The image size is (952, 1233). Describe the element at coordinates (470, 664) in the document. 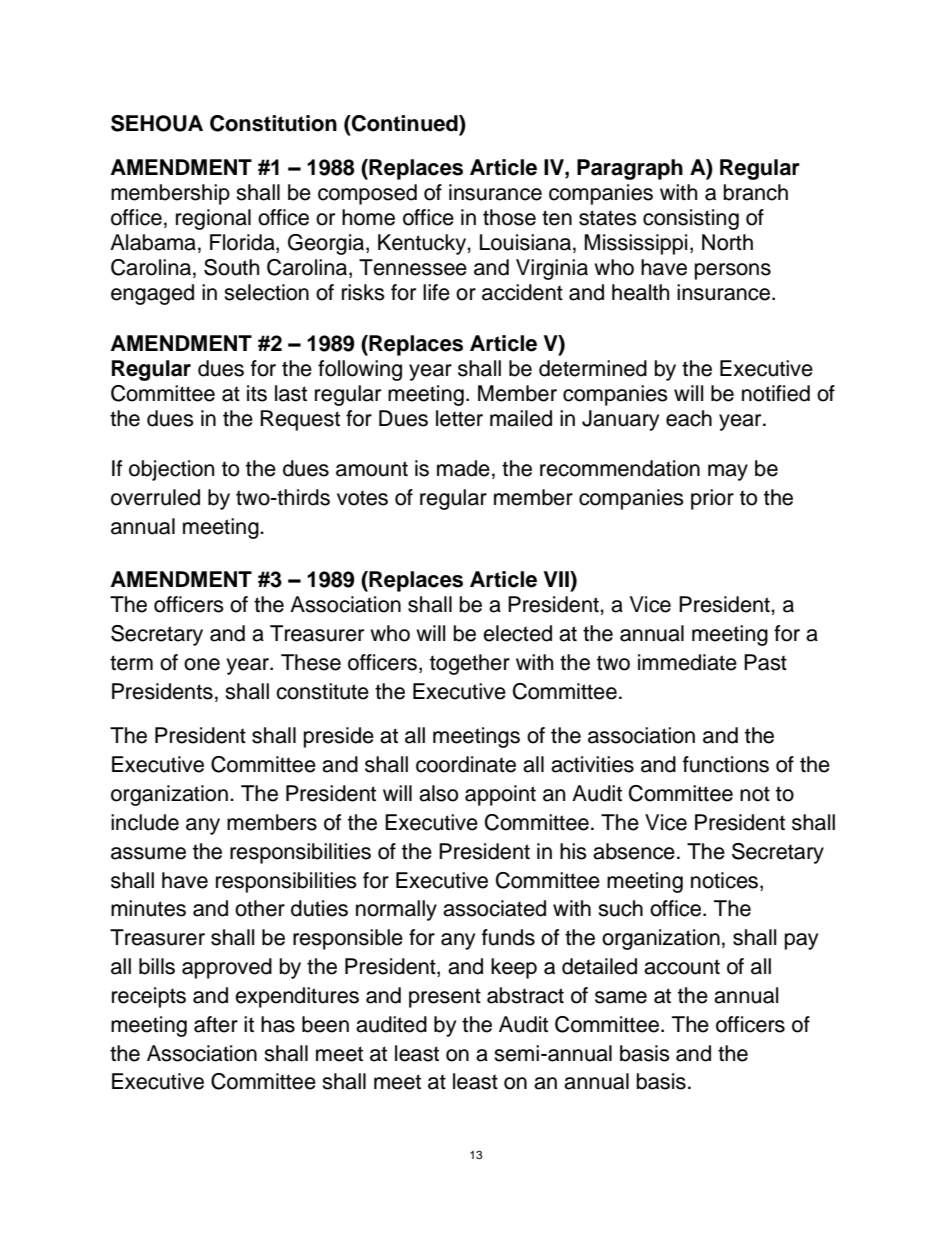

I see `together` at that location.
